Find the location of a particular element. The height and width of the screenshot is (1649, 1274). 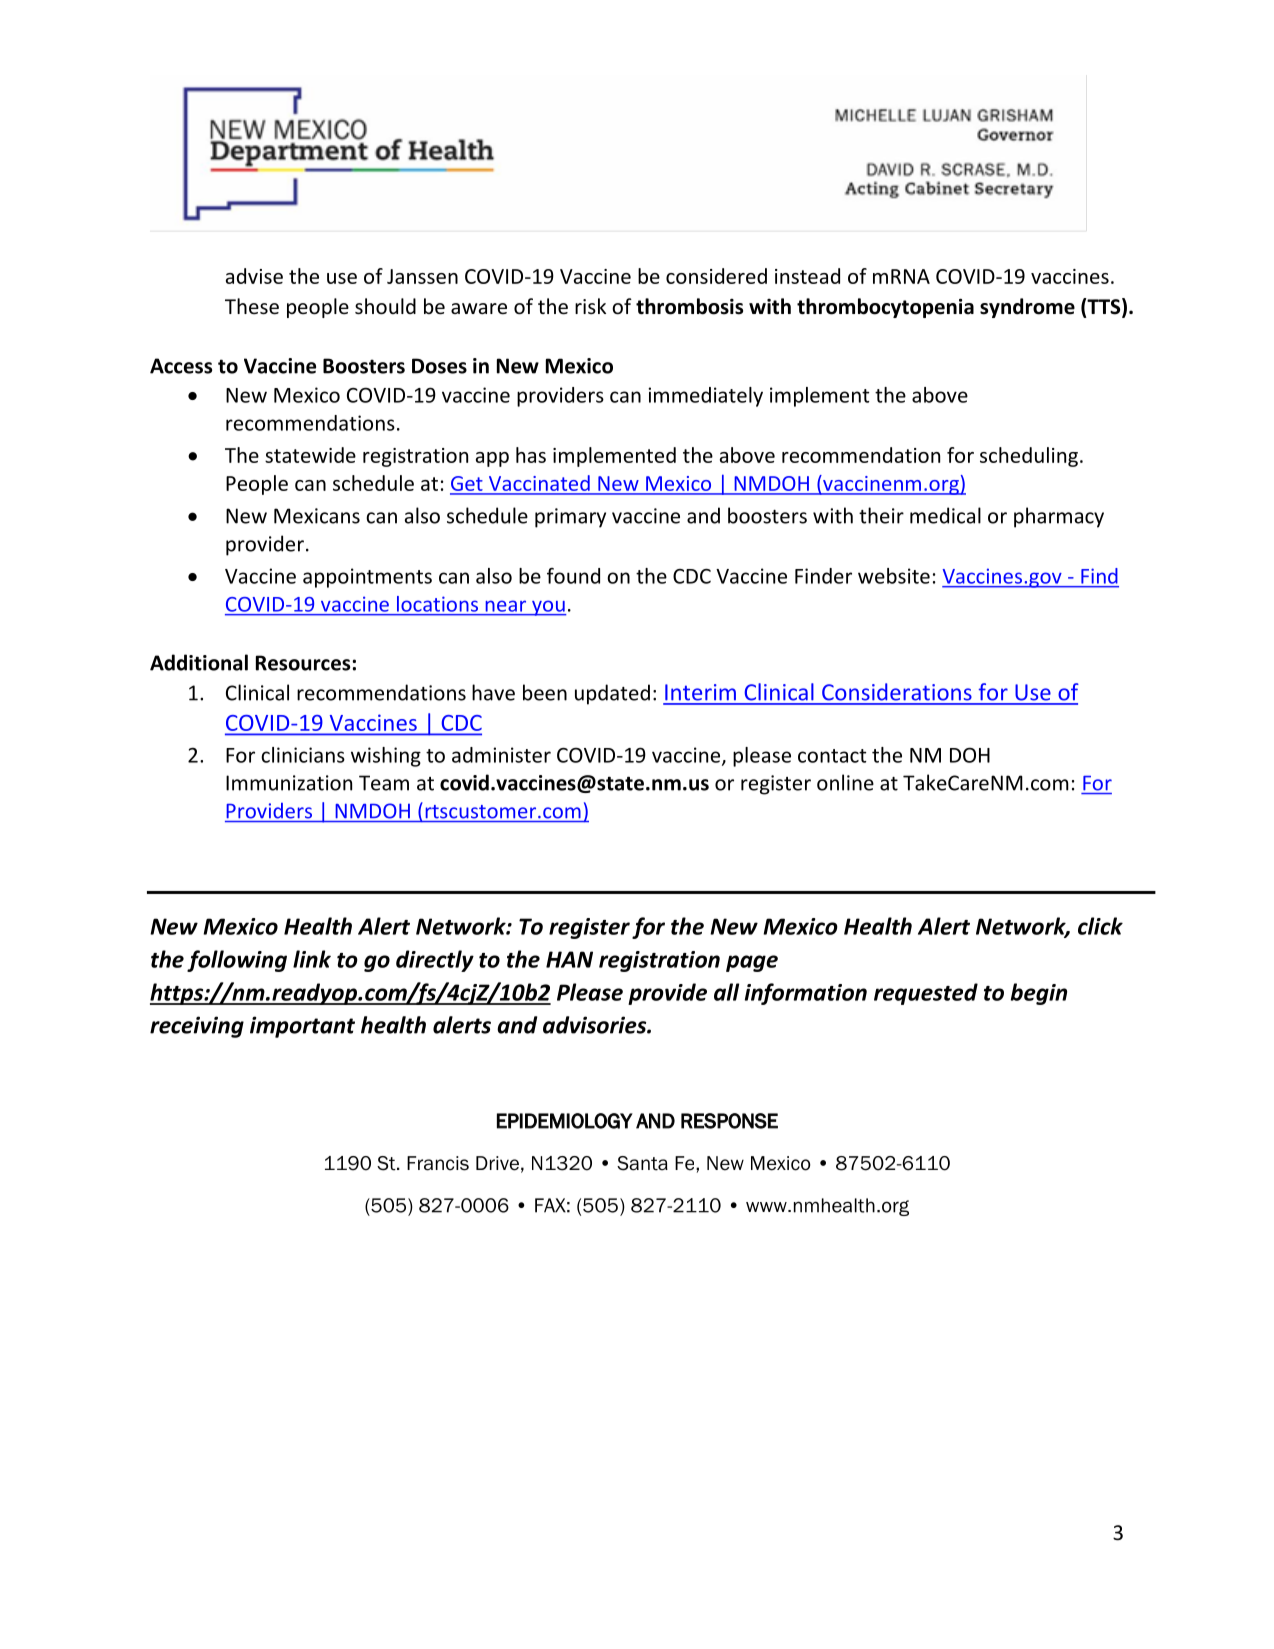

clinicians is located at coordinates (303, 755).
